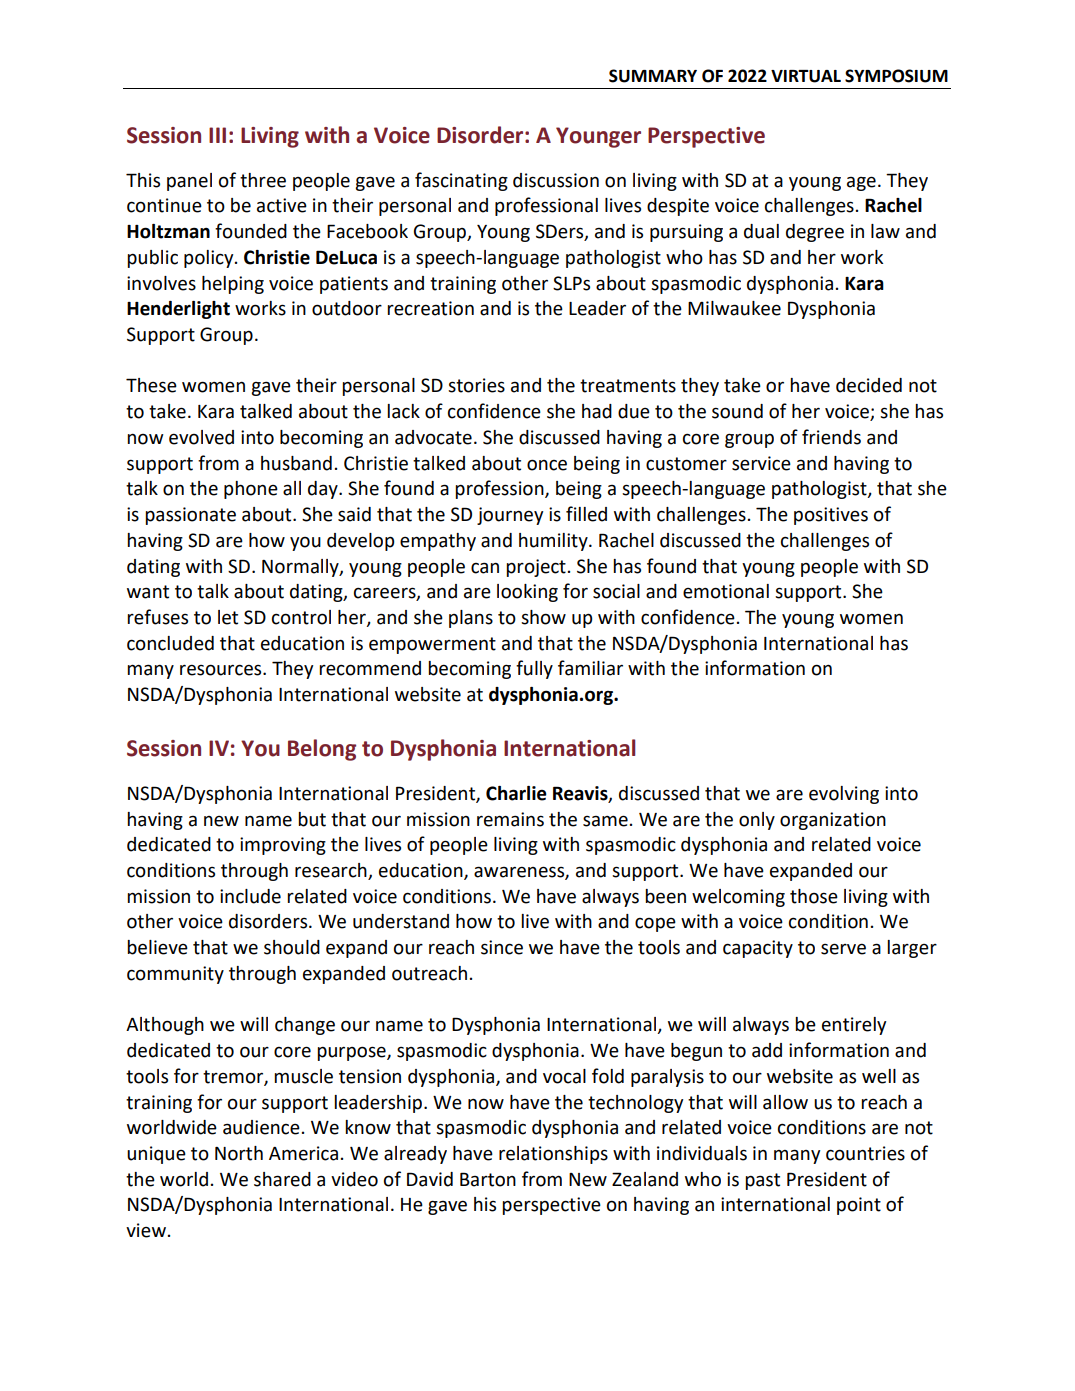 This image has width=1075, height=1391. I want to click on discussion, so click(556, 180).
